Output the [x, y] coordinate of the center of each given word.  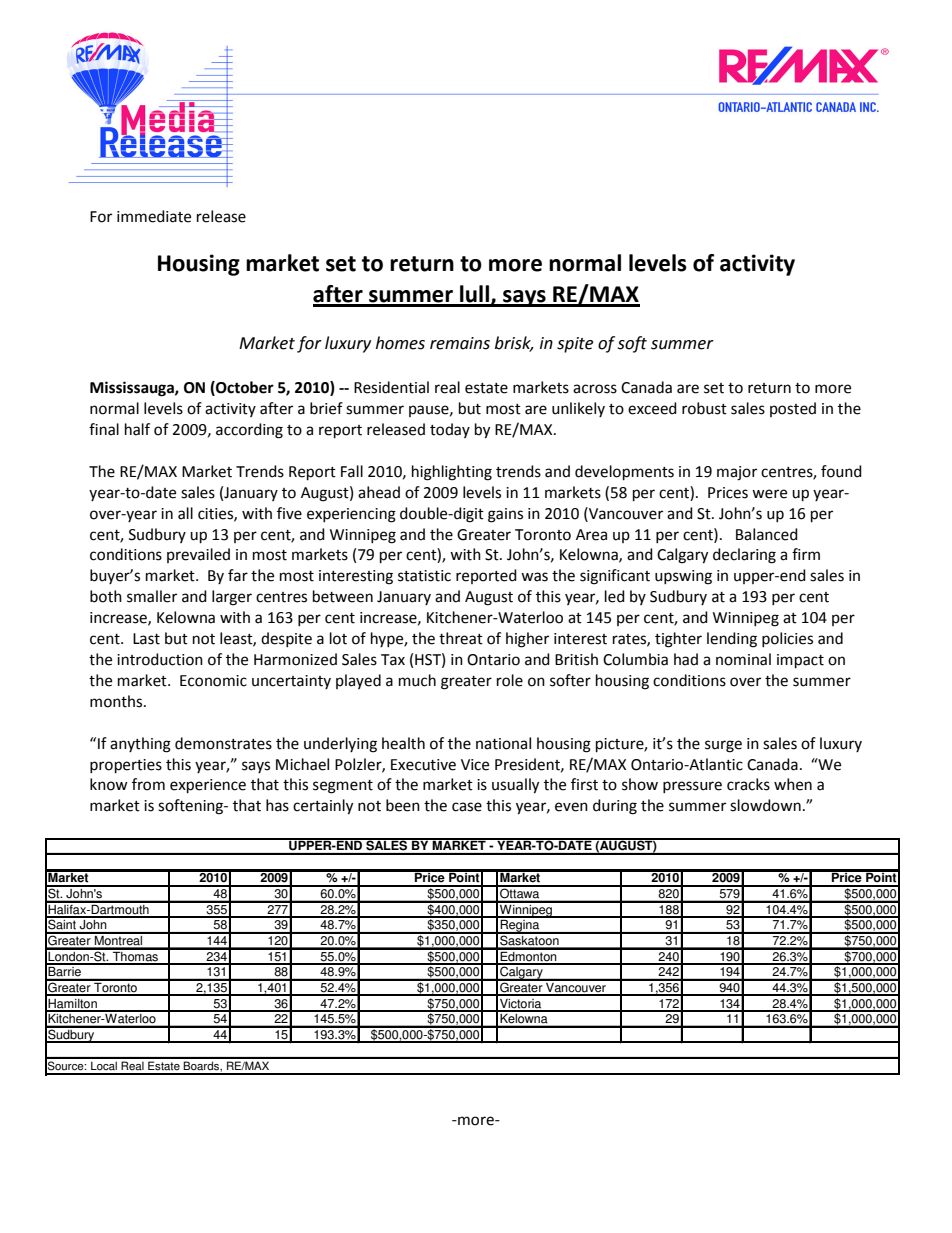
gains [505, 515]
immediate [154, 216]
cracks [748, 784]
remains [460, 343]
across [595, 389]
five [289, 513]
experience [208, 786]
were [769, 494]
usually [515, 786]
